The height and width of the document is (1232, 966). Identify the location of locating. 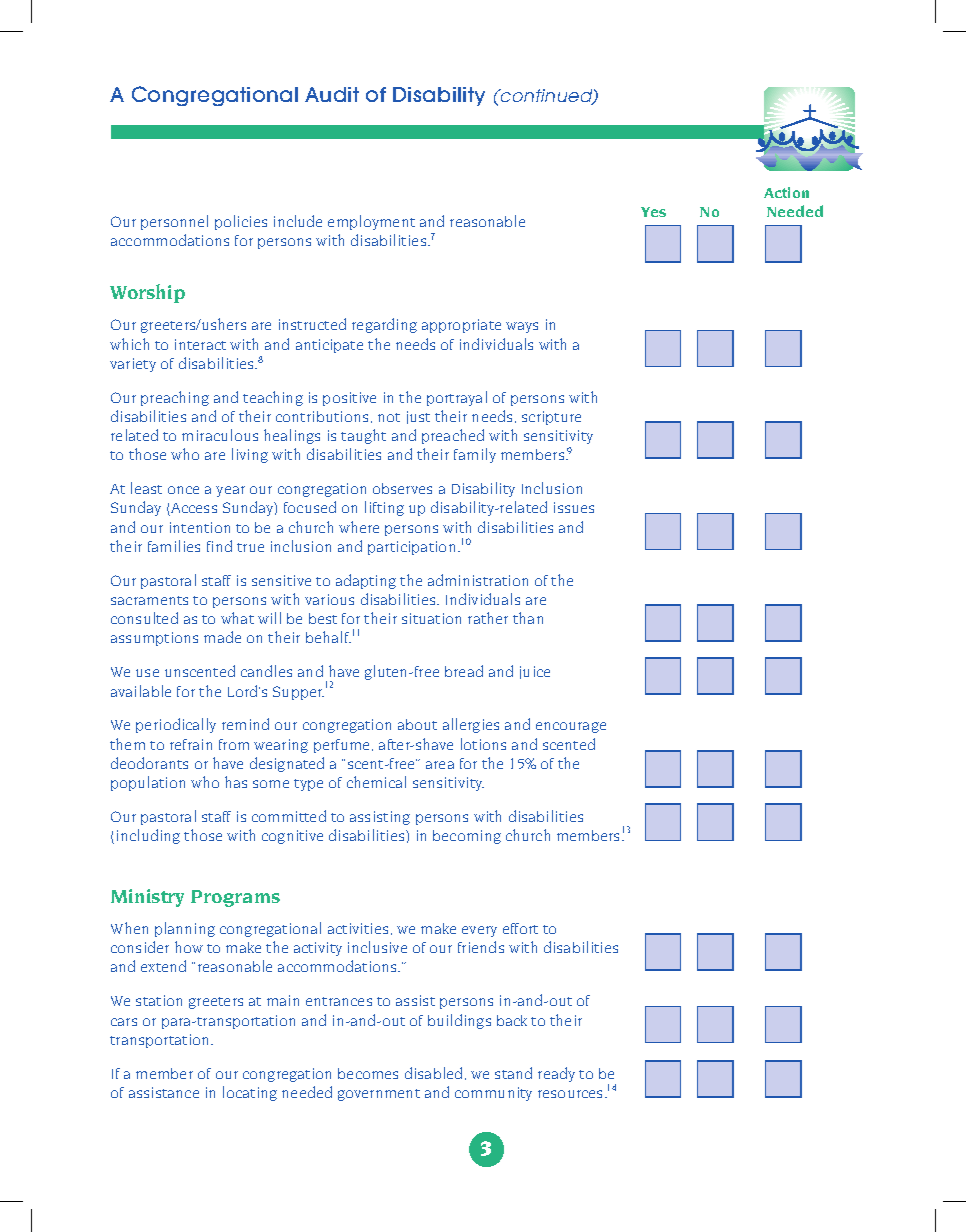
(250, 1093).
